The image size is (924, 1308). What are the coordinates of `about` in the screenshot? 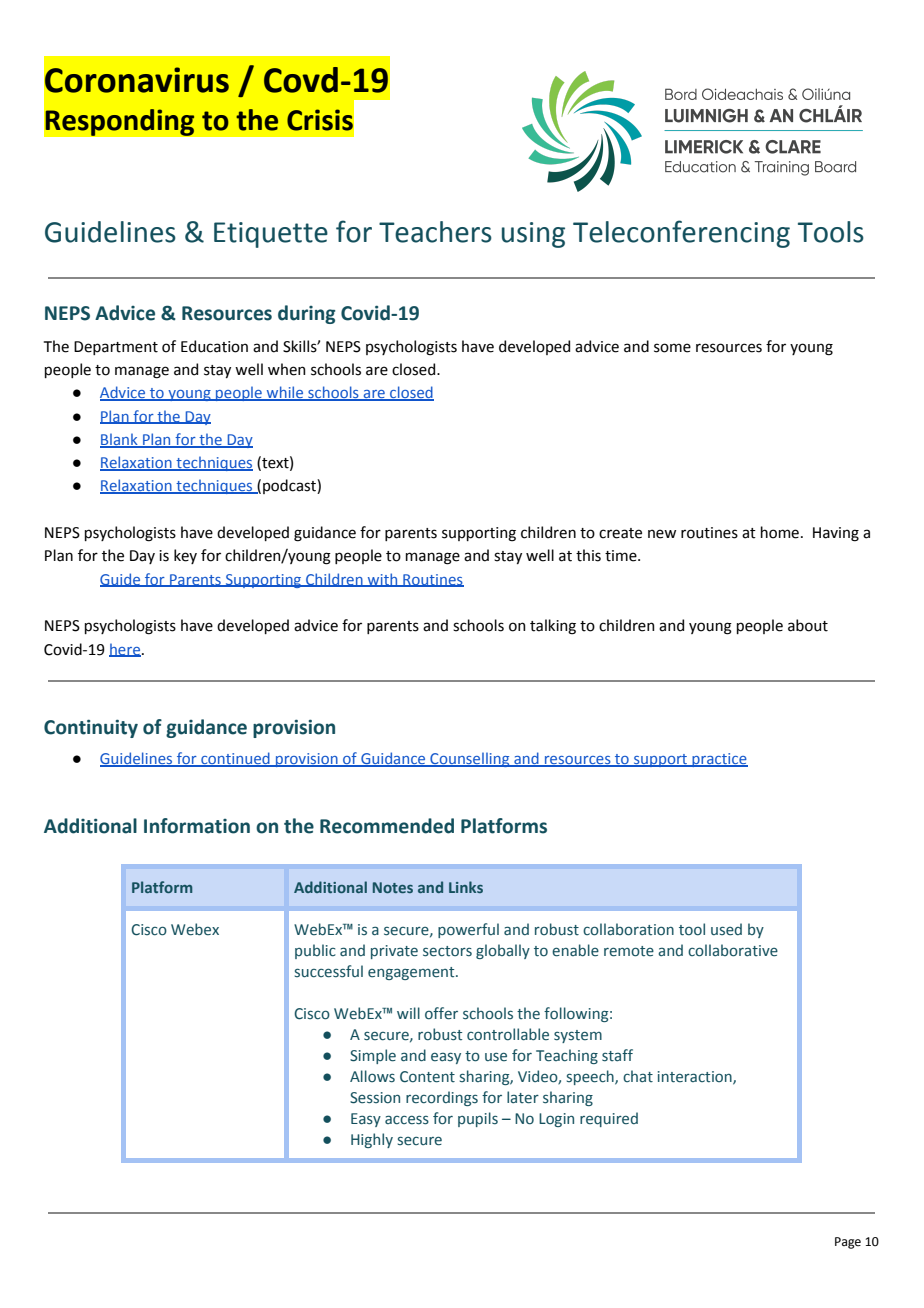 It's located at (808, 625).
